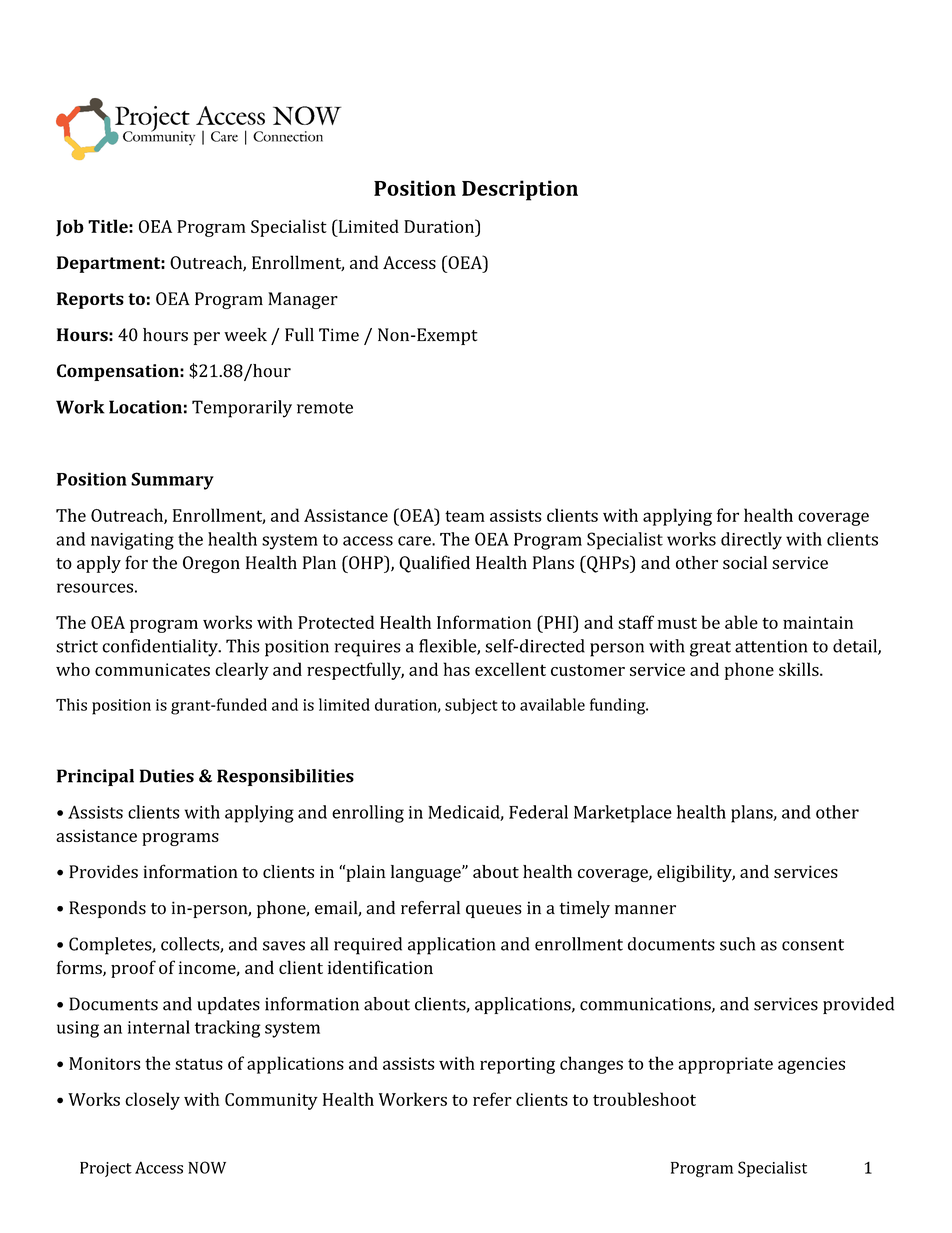  What do you see at coordinates (538, 812) in the screenshot?
I see `Federal` at bounding box center [538, 812].
